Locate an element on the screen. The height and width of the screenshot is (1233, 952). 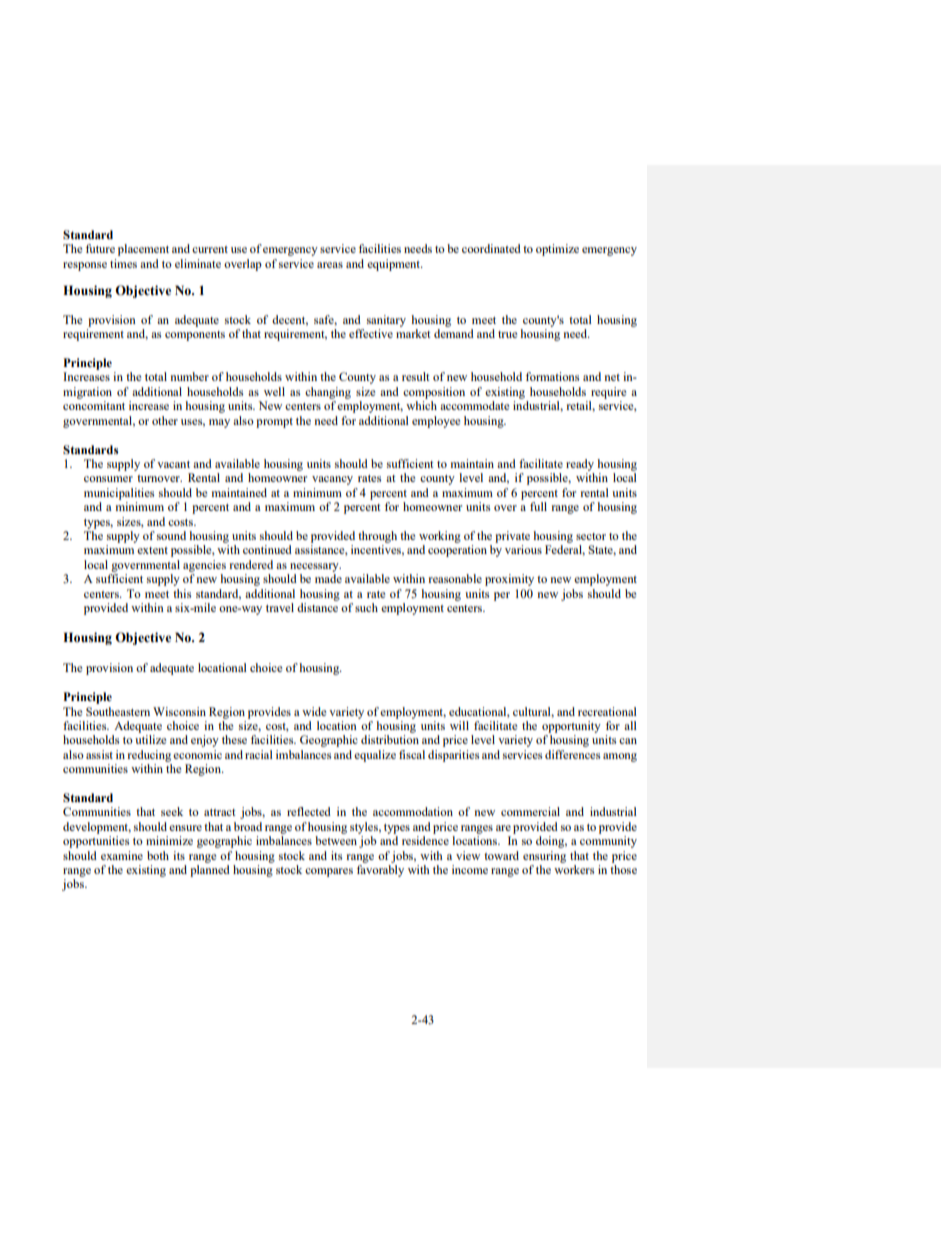
areas is located at coordinates (330, 265).
